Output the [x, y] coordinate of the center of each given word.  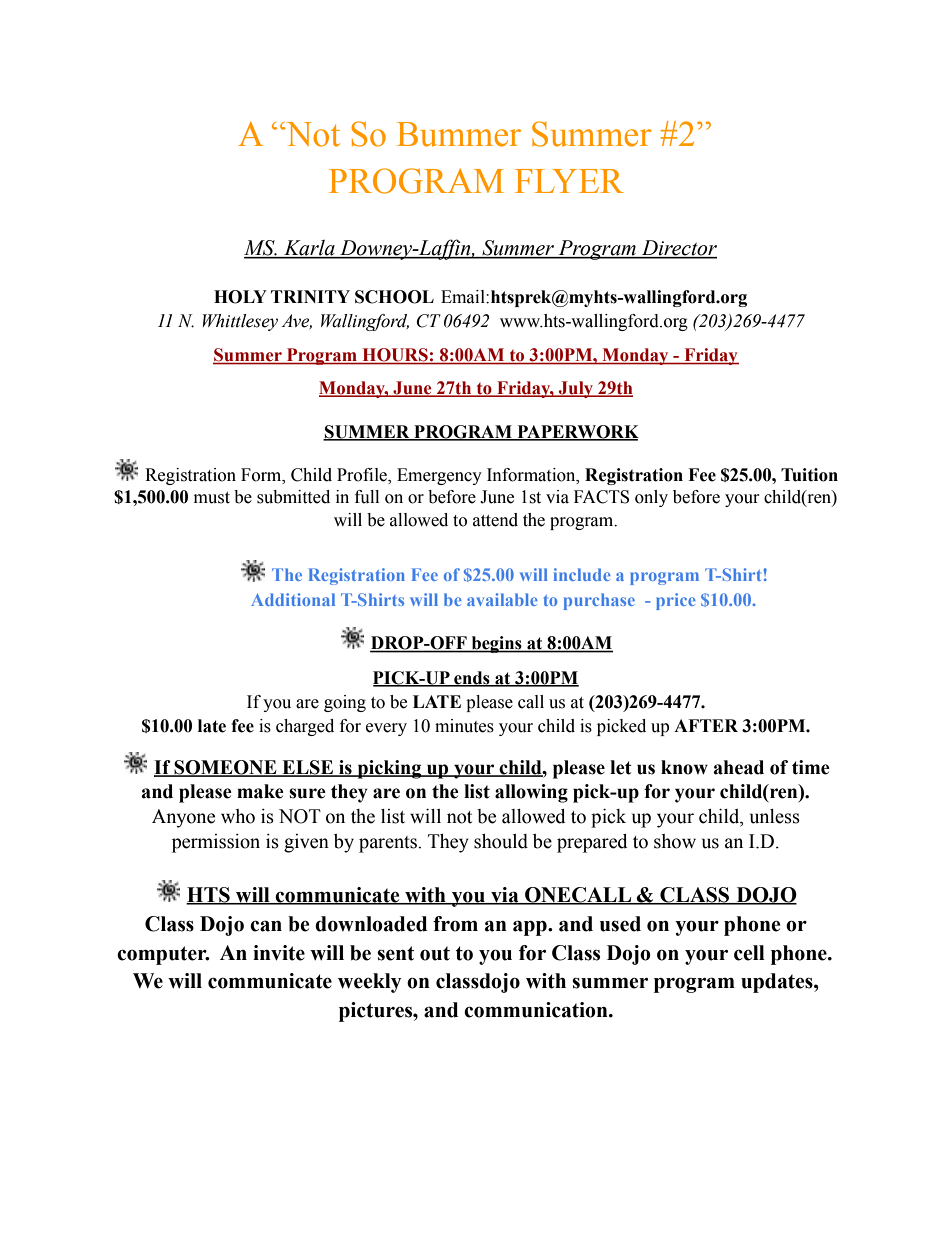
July [576, 389]
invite [279, 953]
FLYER [569, 181]
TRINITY [310, 296]
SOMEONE [225, 768]
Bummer [459, 134]
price [676, 601]
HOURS [395, 356]
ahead [738, 767]
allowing [531, 793]
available [502, 599]
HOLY [240, 297]
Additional [293, 599]
